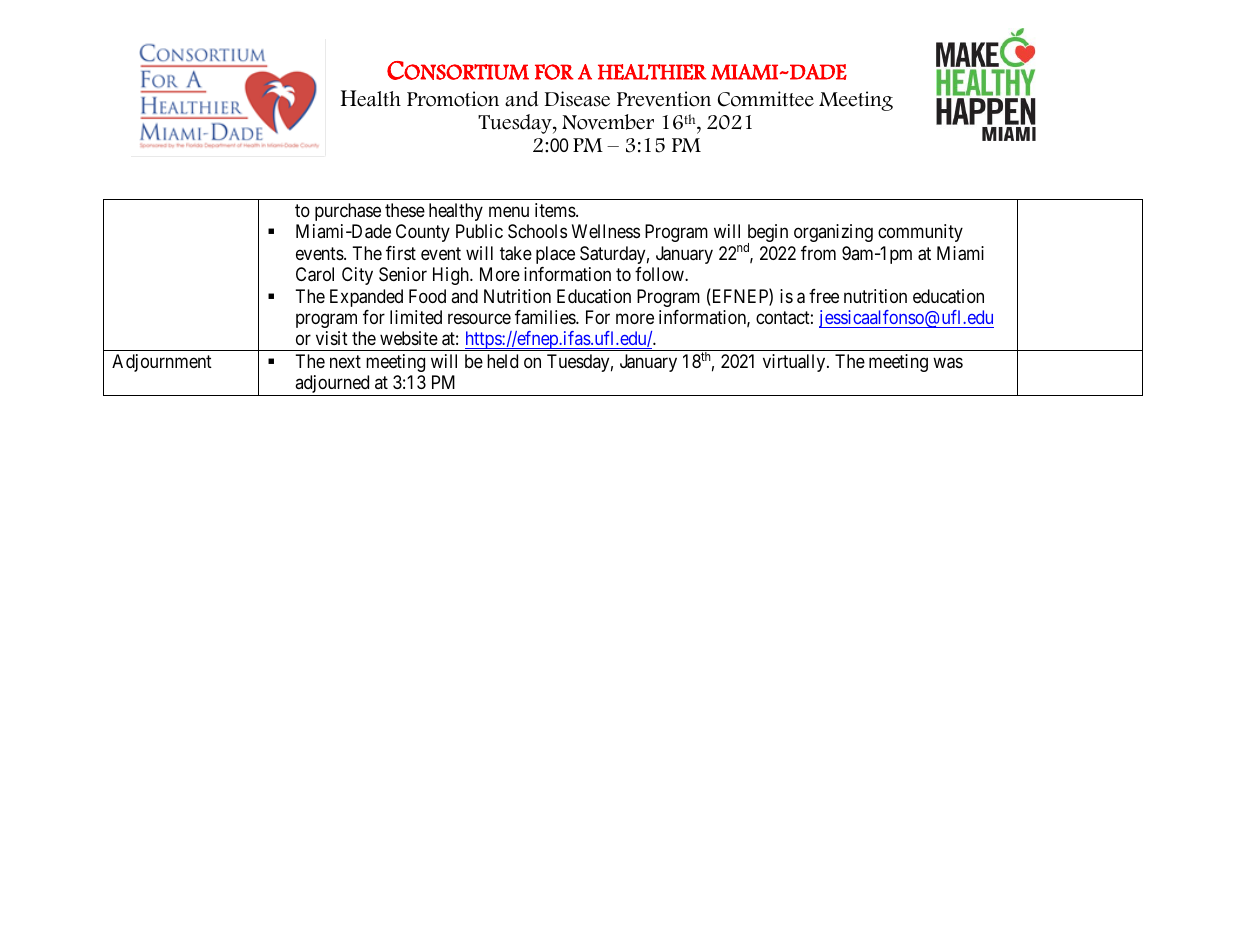 The width and height of the image is (1233, 952). I want to click on purchase, so click(348, 212).
